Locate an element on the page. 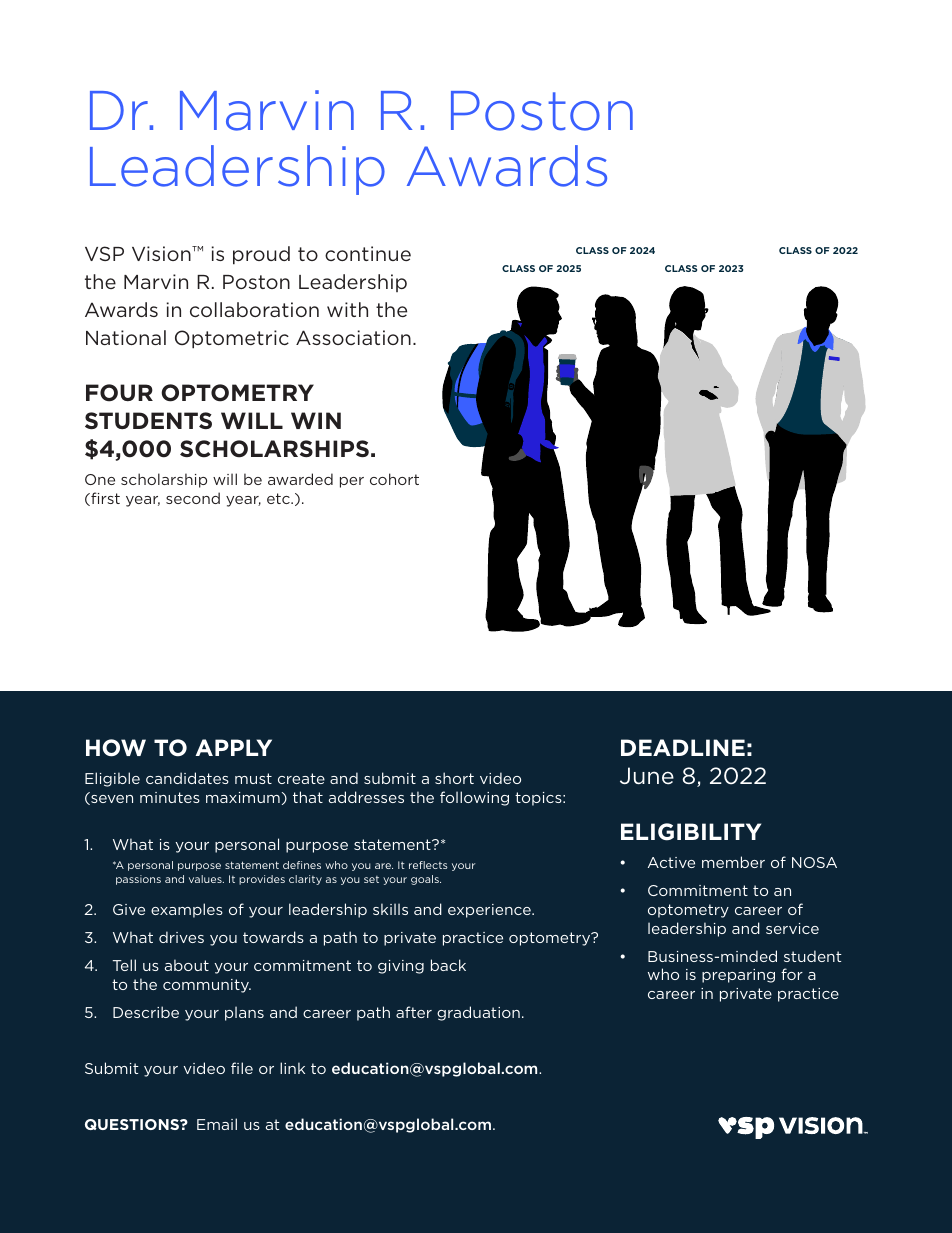 This document has width=952, height=1233. cohort is located at coordinates (394, 479).
